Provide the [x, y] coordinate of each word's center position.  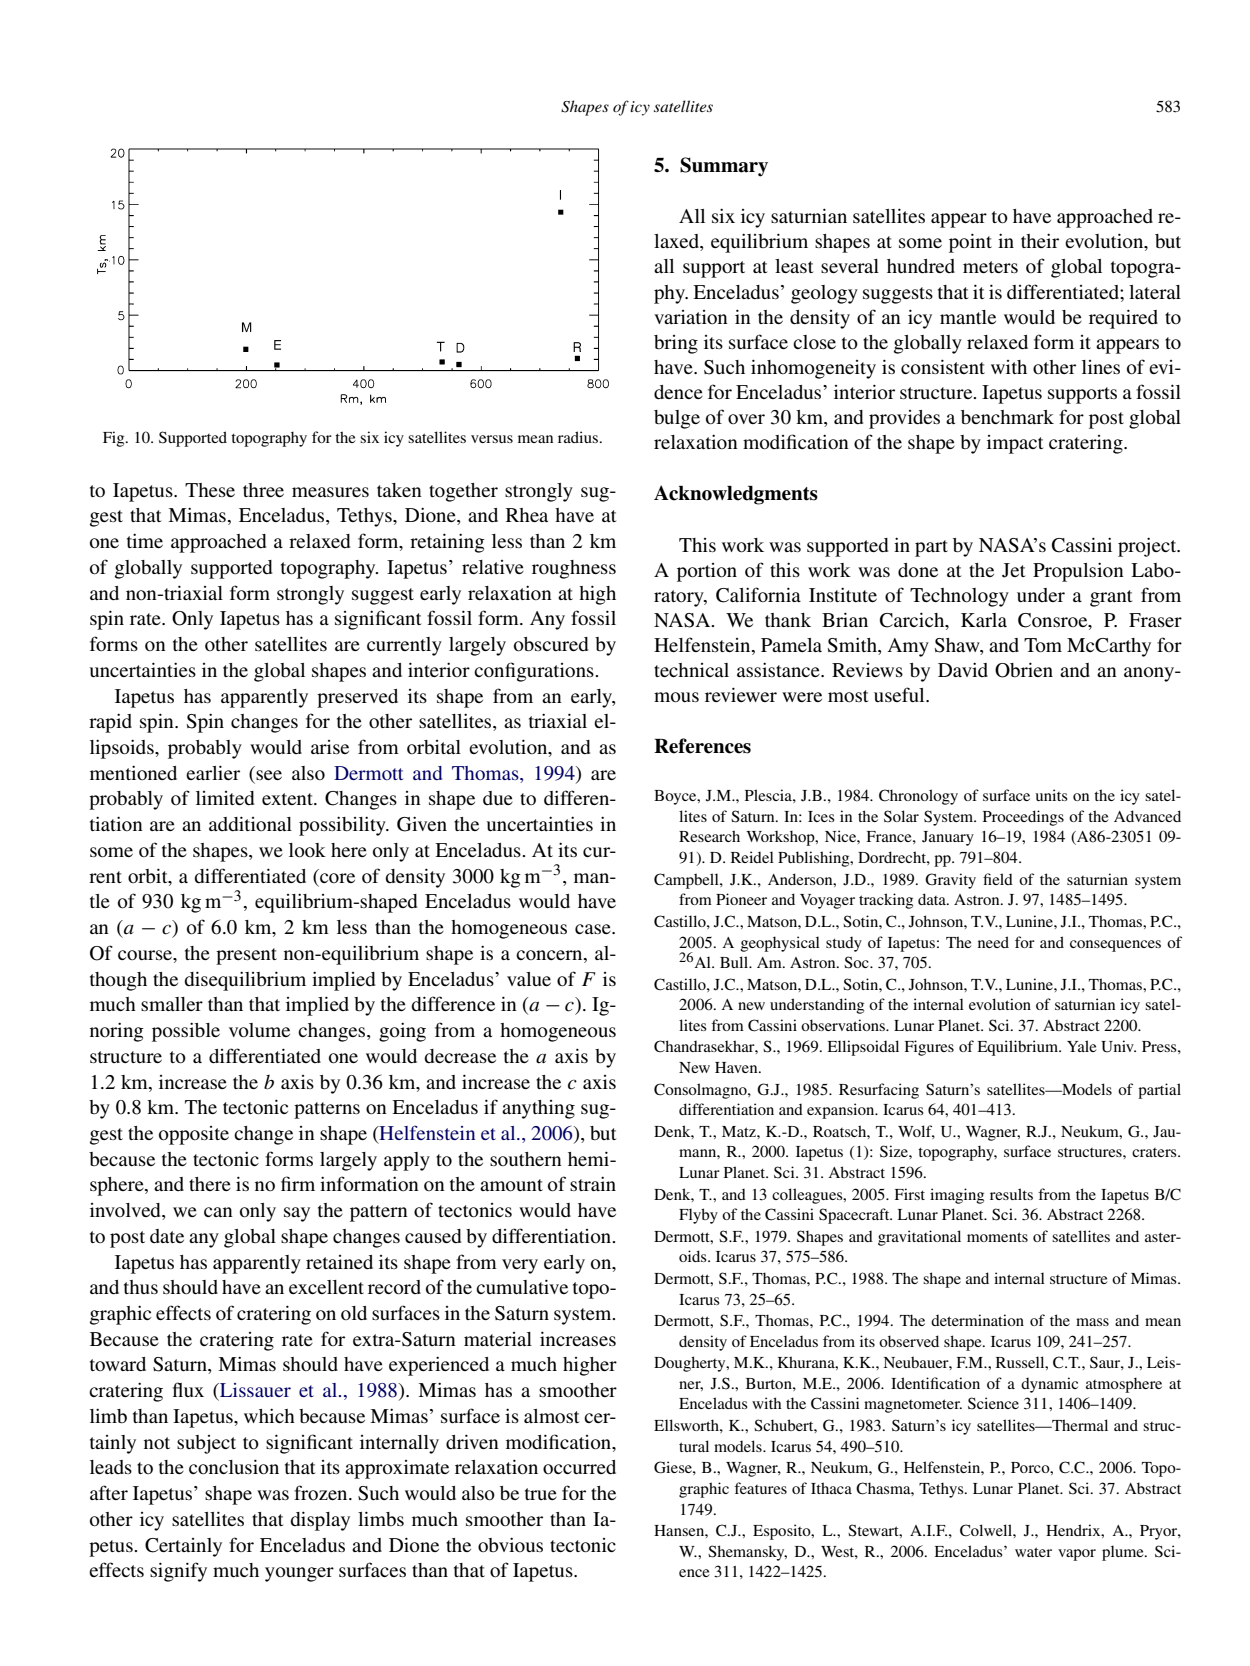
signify [178, 1572]
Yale [1082, 1046]
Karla [984, 620]
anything [538, 1109]
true [541, 1494]
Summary [724, 167]
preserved [357, 698]
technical [691, 670]
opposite [194, 1135]
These [210, 490]
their [1040, 240]
